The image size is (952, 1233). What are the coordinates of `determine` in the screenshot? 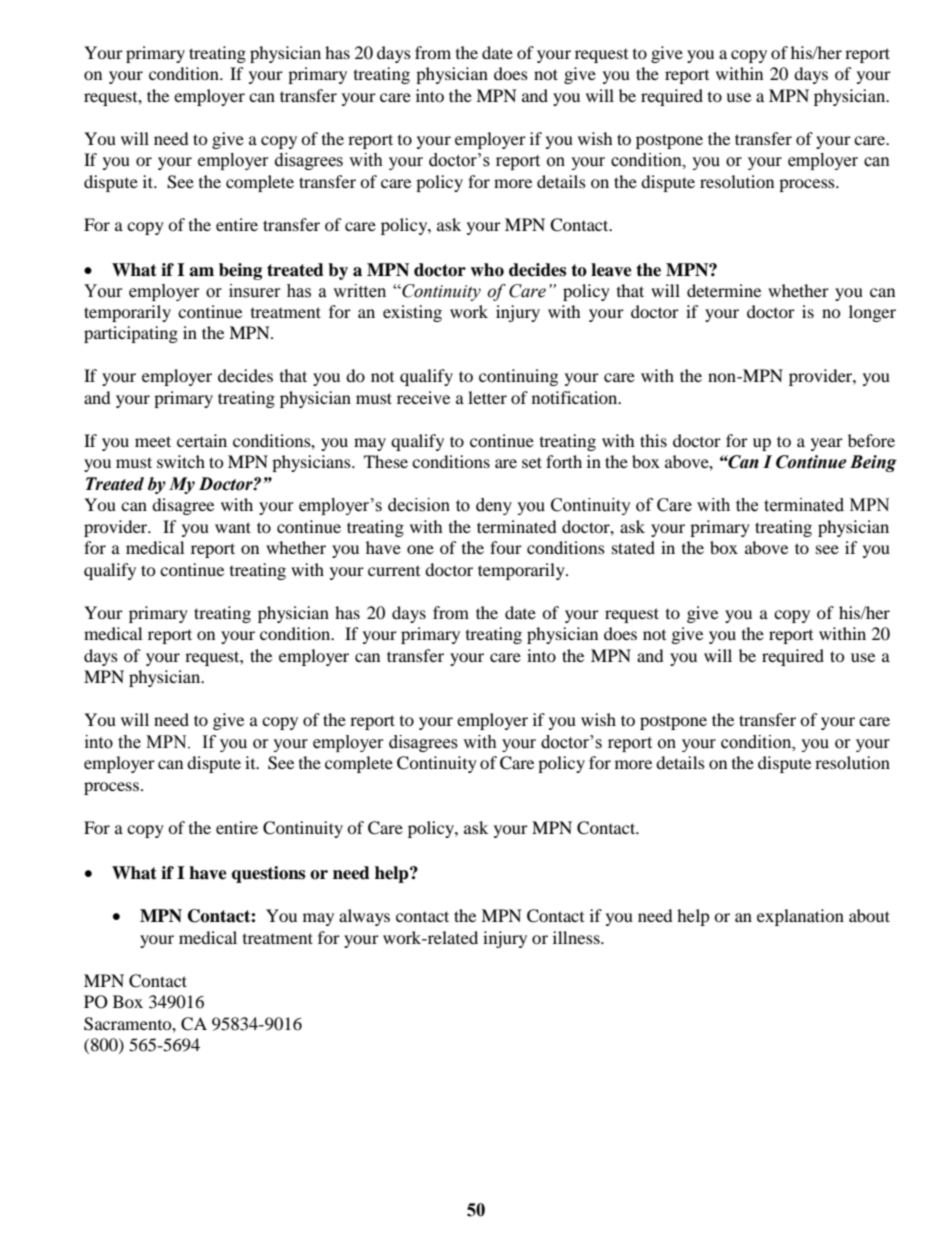 It's located at (724, 290).
